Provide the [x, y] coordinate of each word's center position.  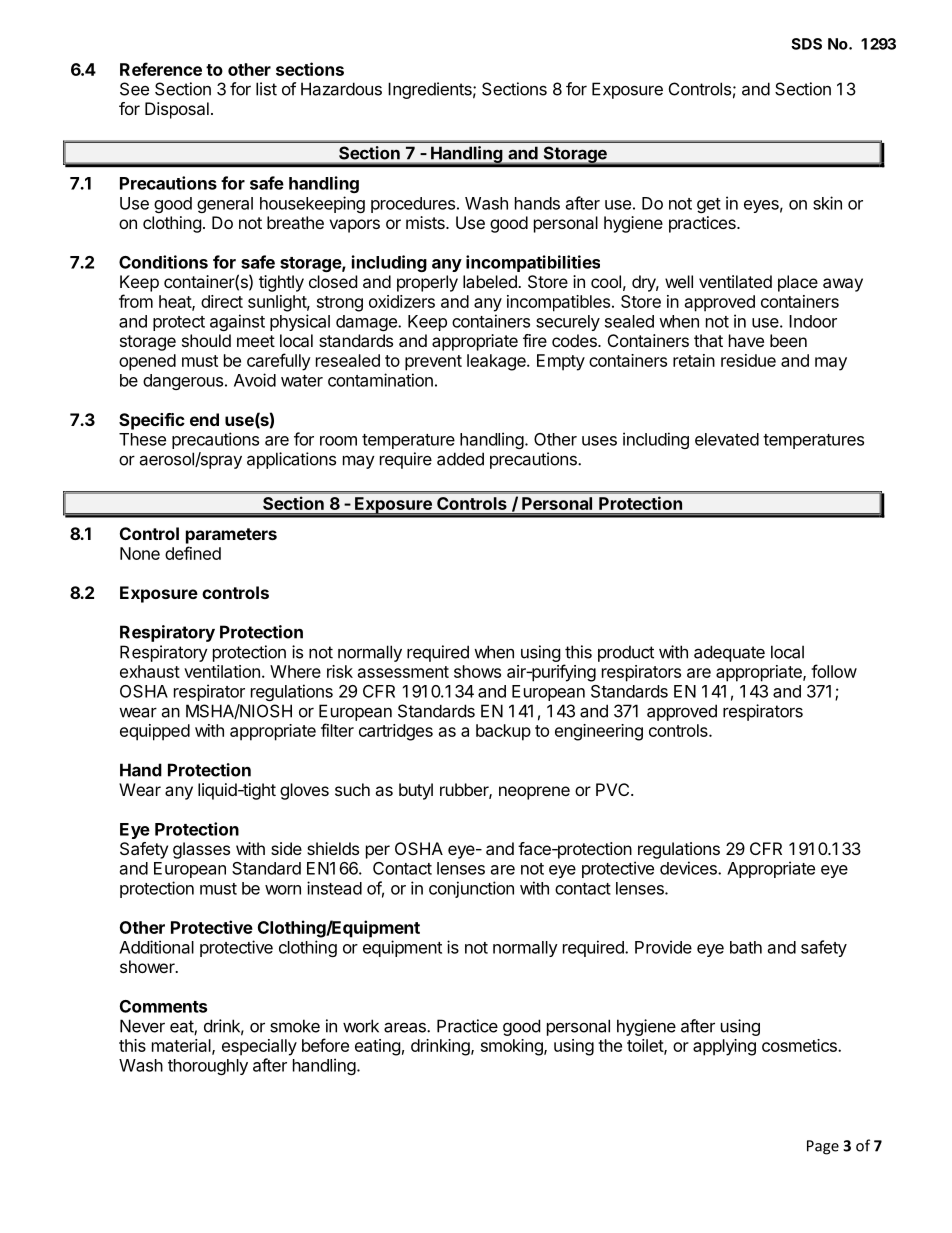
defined [193, 553]
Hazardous [341, 89]
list [266, 89]
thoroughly [208, 1067]
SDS [806, 44]
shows [477, 671]
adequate [729, 653]
